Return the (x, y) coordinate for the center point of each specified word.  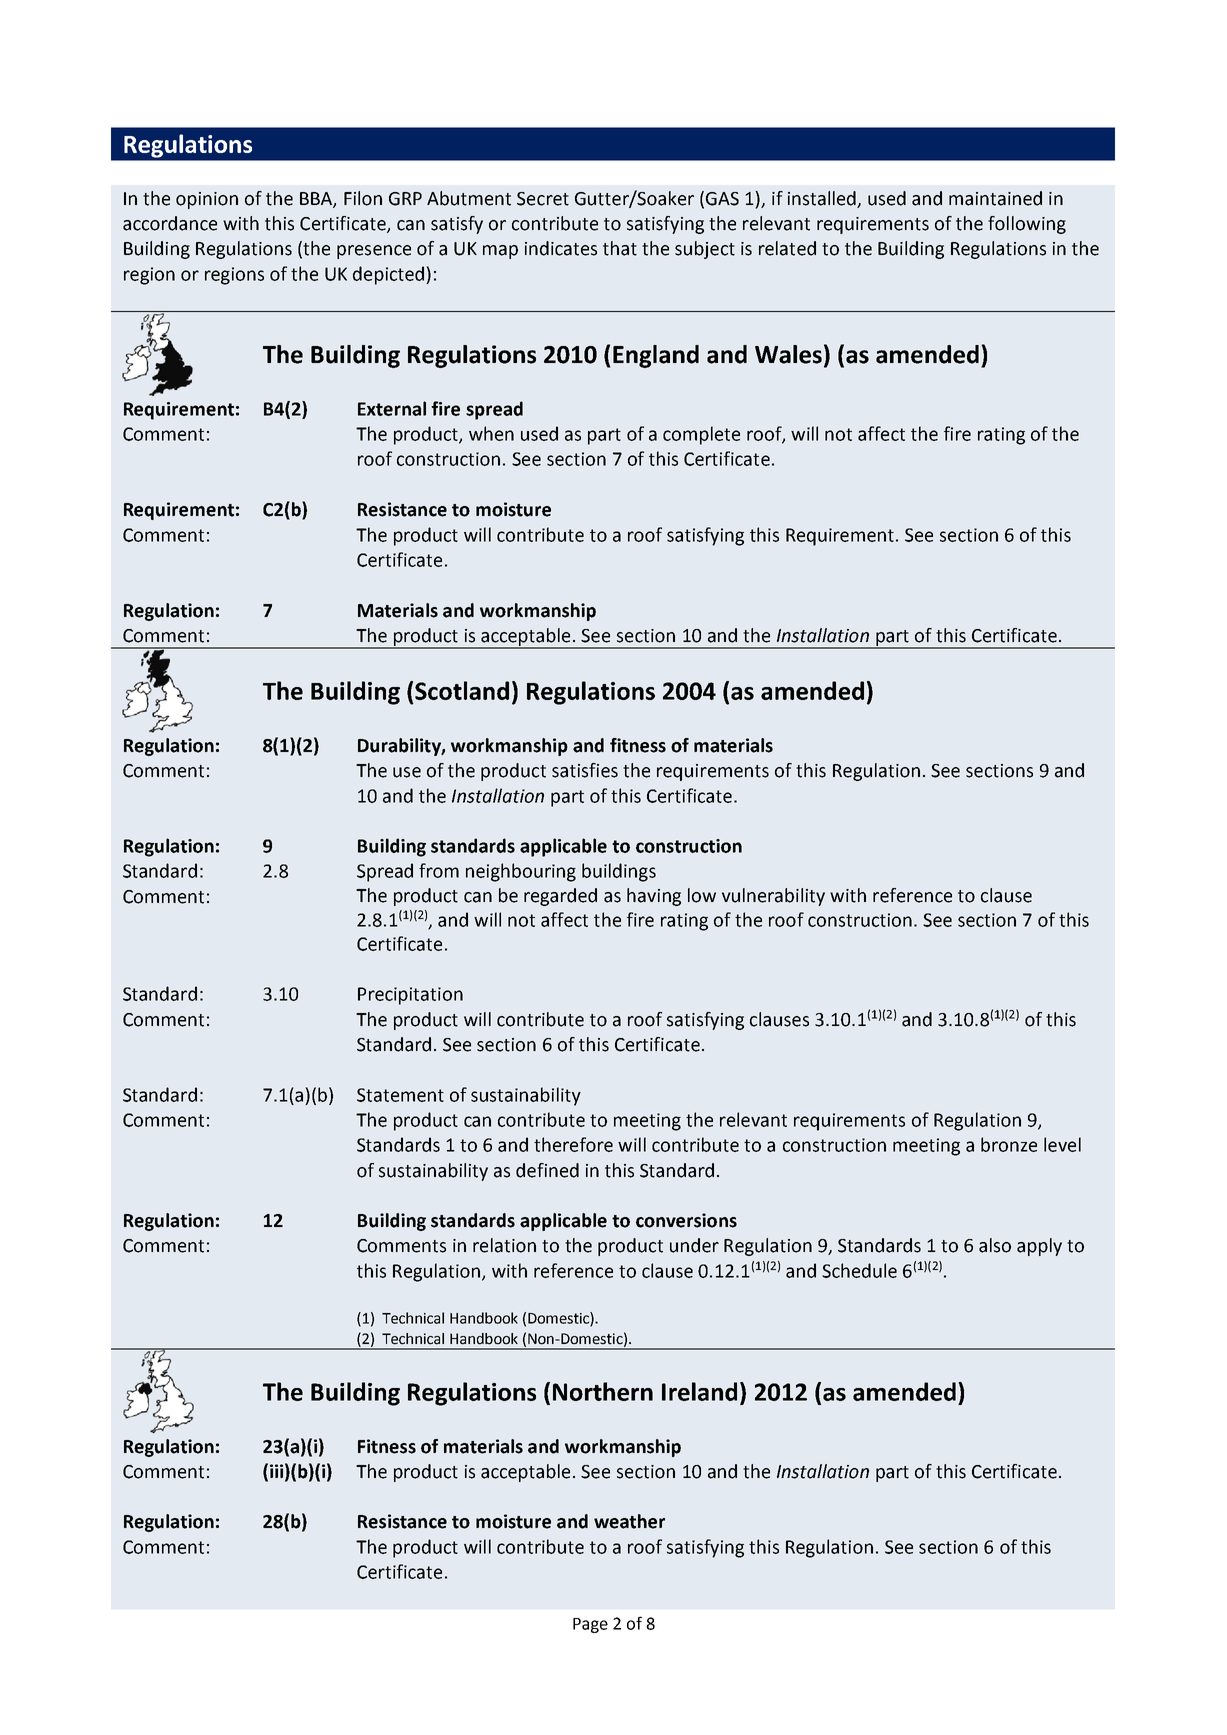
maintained (995, 198)
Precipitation (410, 996)
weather (629, 1521)
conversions (686, 1220)
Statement (400, 1095)
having (654, 897)
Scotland (462, 690)
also (995, 1245)
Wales (788, 354)
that (620, 248)
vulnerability (773, 897)
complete (701, 435)
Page (590, 1625)
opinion (207, 200)
